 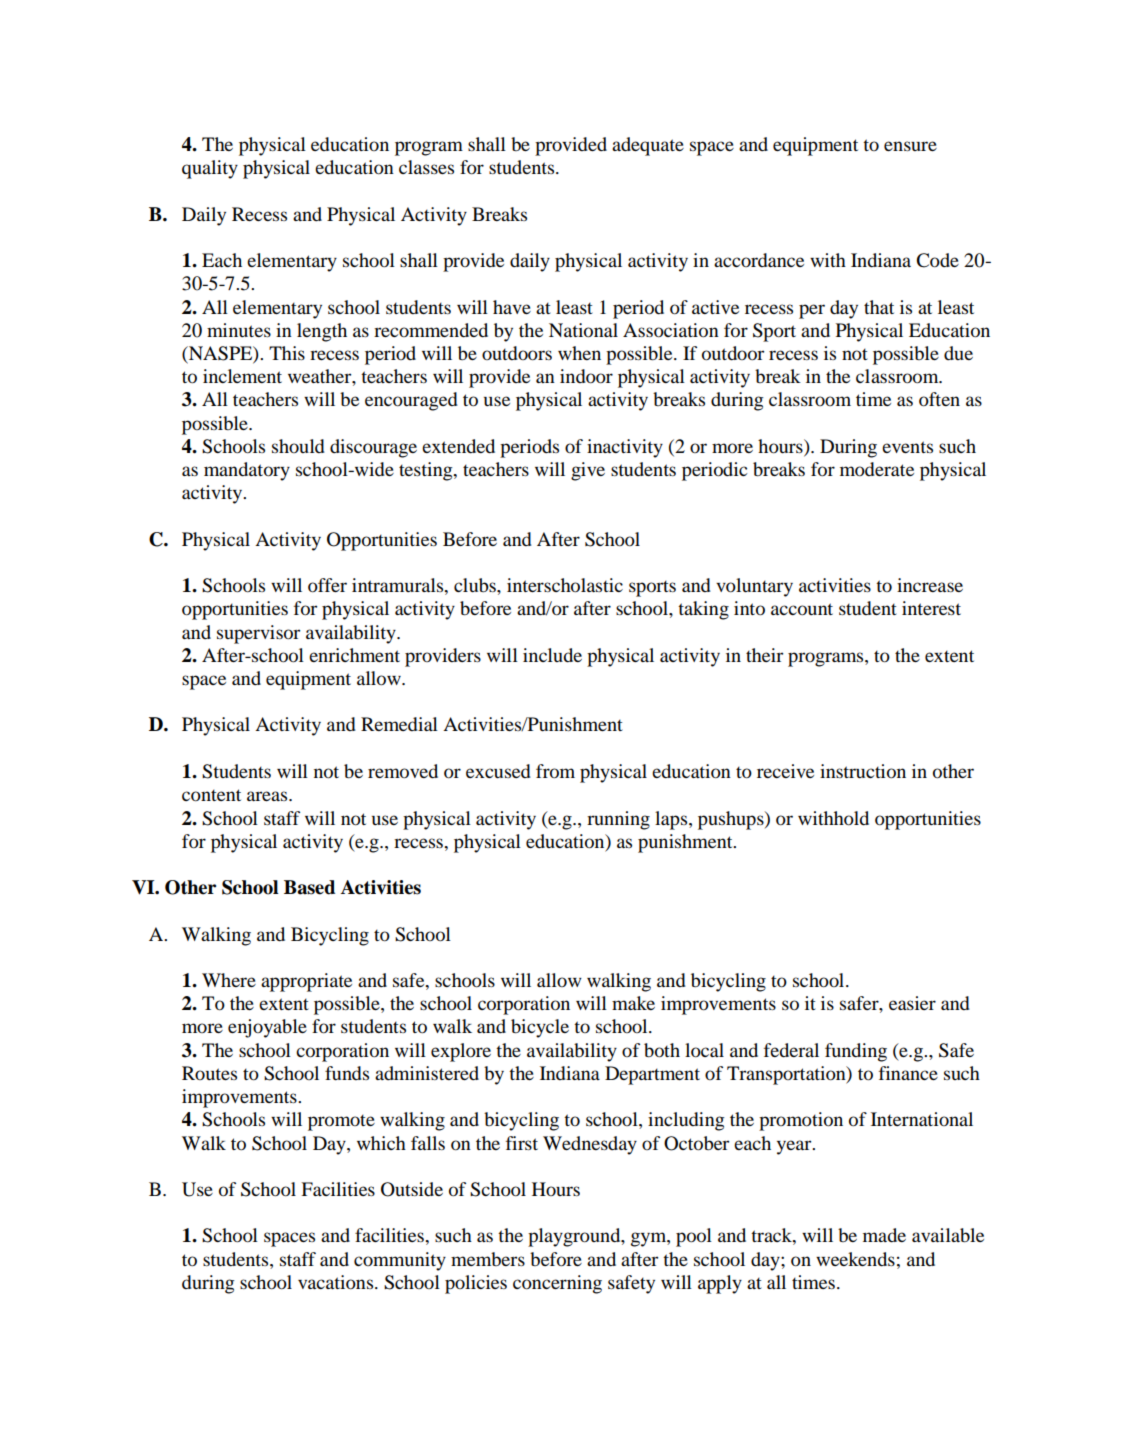 What do you see at coordinates (210, 169) in the document?
I see `quality` at bounding box center [210, 169].
